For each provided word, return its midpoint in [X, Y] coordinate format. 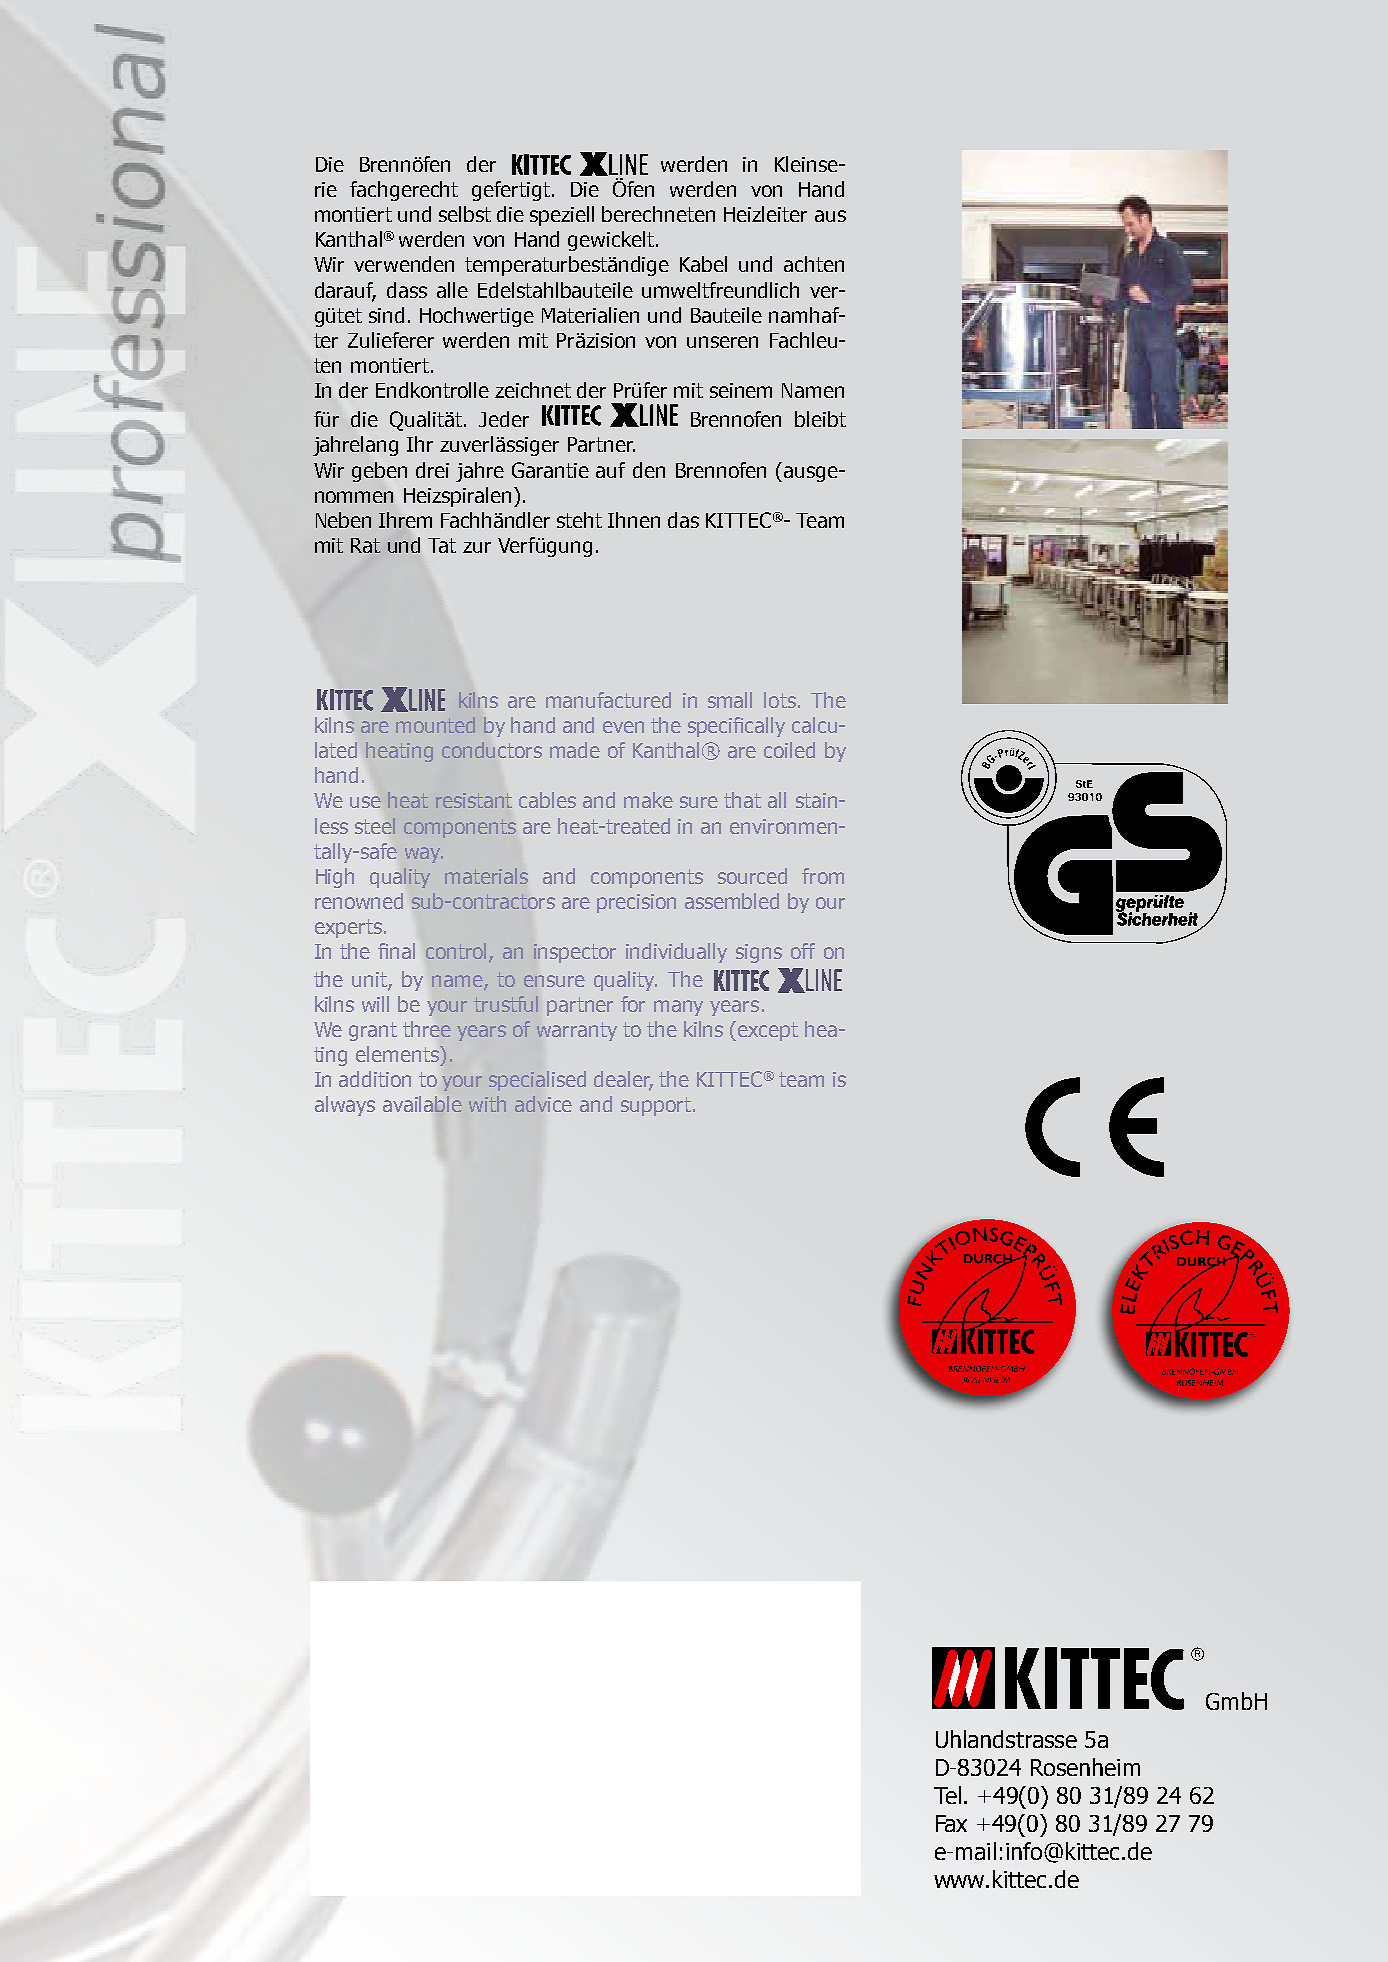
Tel [947, 1795]
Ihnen [634, 520]
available [422, 1104]
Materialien [590, 315]
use [365, 802]
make [648, 800]
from [823, 876]
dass [407, 290]
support [657, 1106]
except [768, 1031]
